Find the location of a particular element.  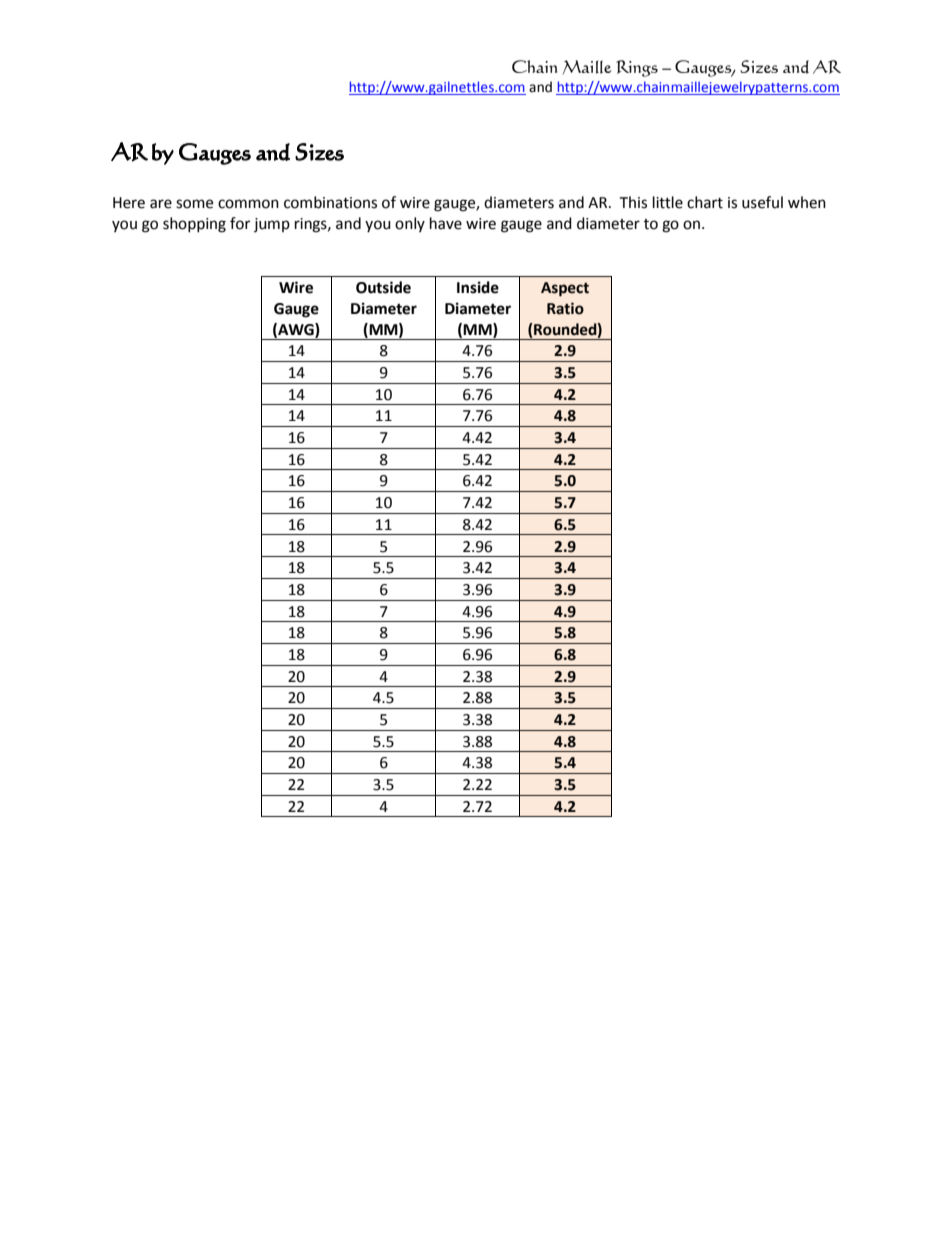

jump is located at coordinates (272, 225).
